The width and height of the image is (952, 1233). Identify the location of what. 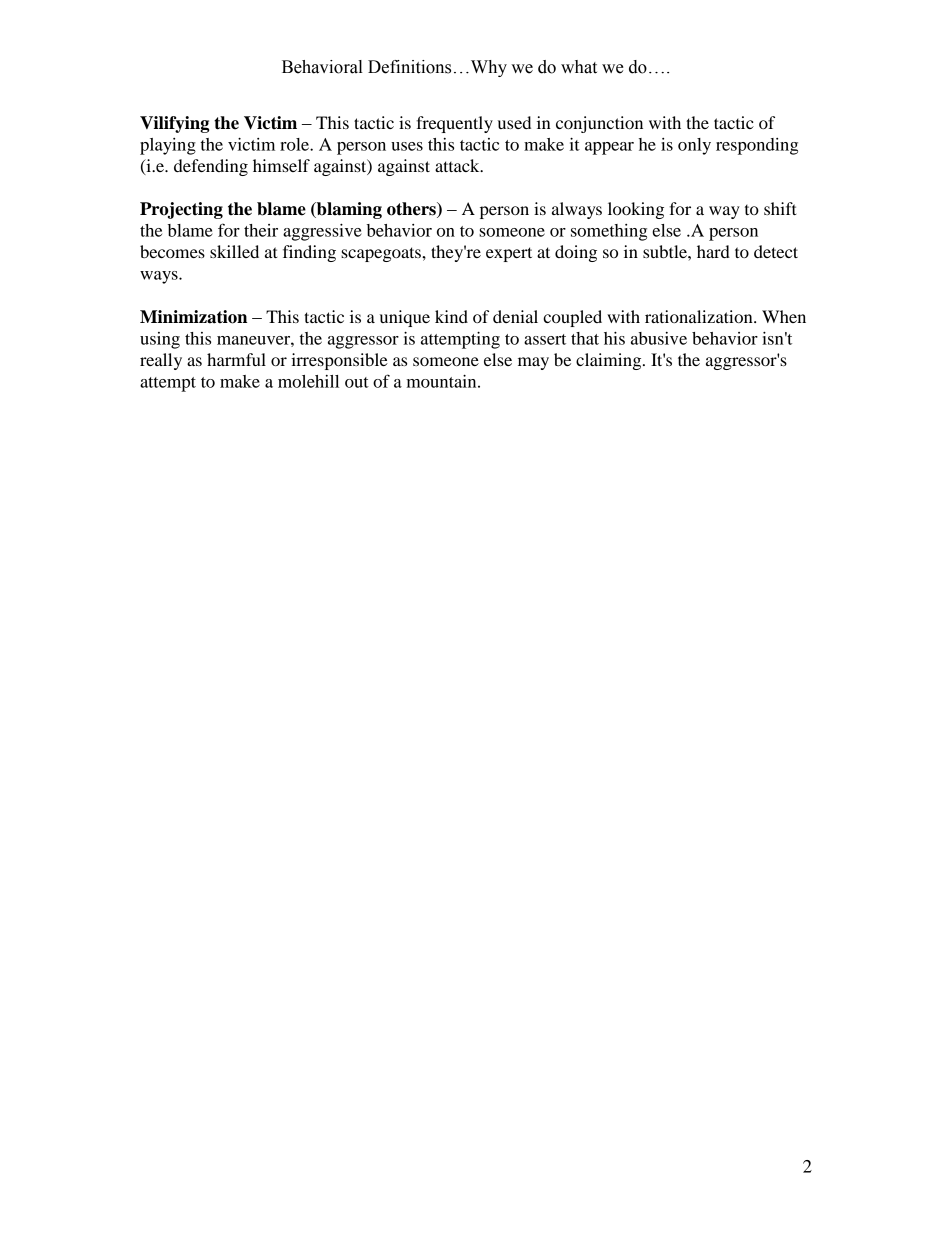
(579, 67).
